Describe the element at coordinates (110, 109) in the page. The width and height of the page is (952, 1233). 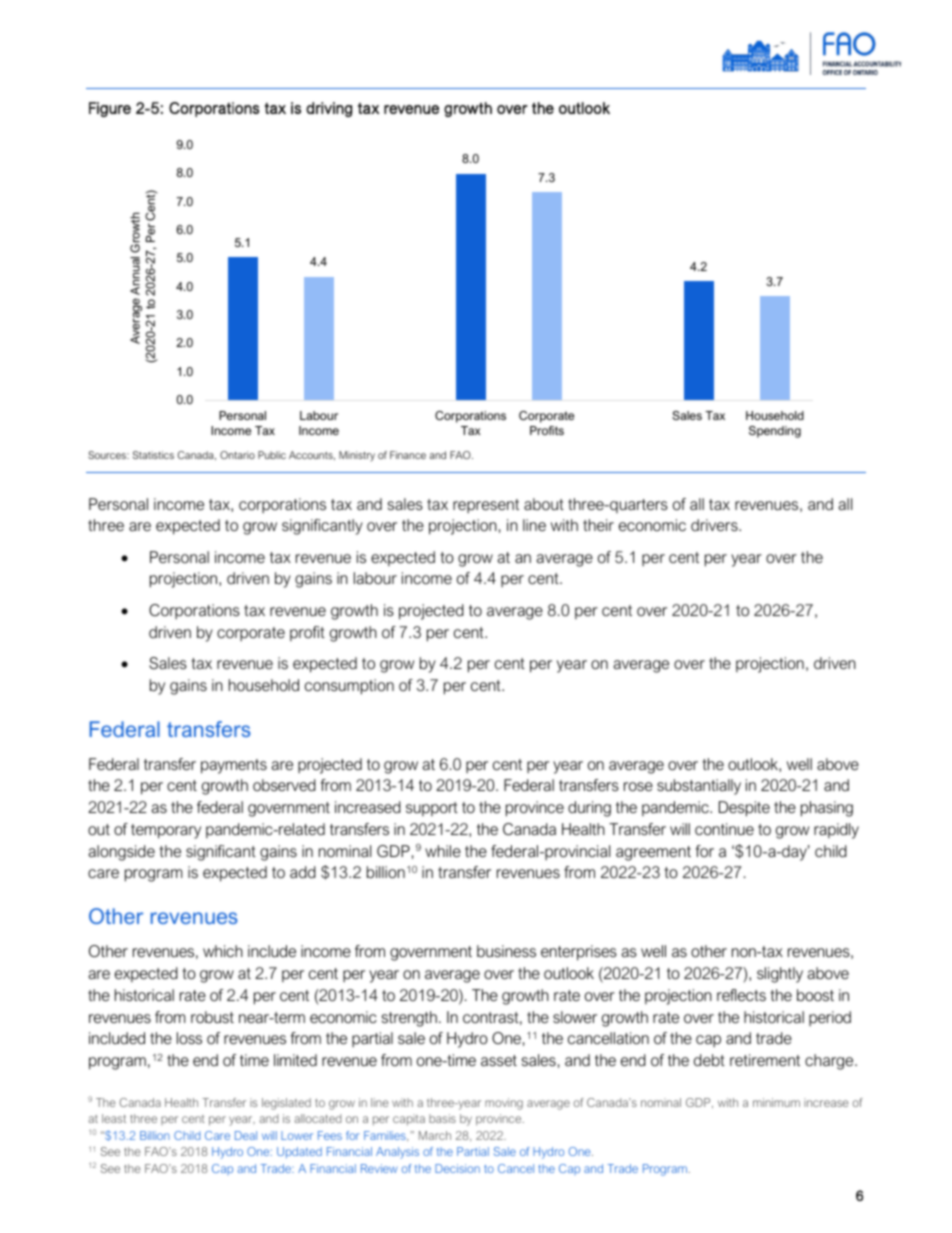
I see `Figure` at that location.
